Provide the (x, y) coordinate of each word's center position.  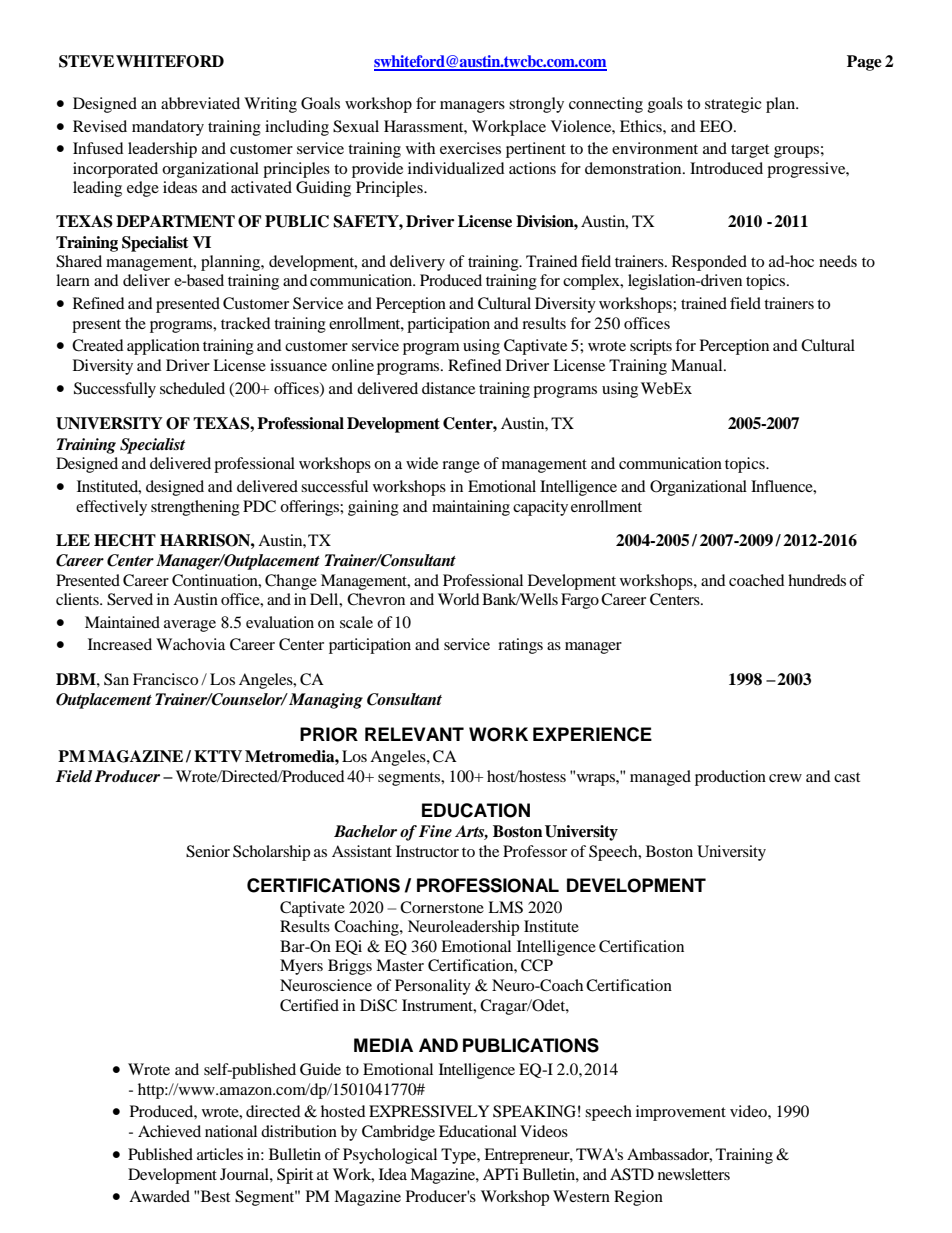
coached (757, 580)
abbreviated (200, 103)
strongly (536, 105)
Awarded (159, 1196)
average (190, 626)
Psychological (390, 1156)
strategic (733, 105)
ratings (520, 646)
